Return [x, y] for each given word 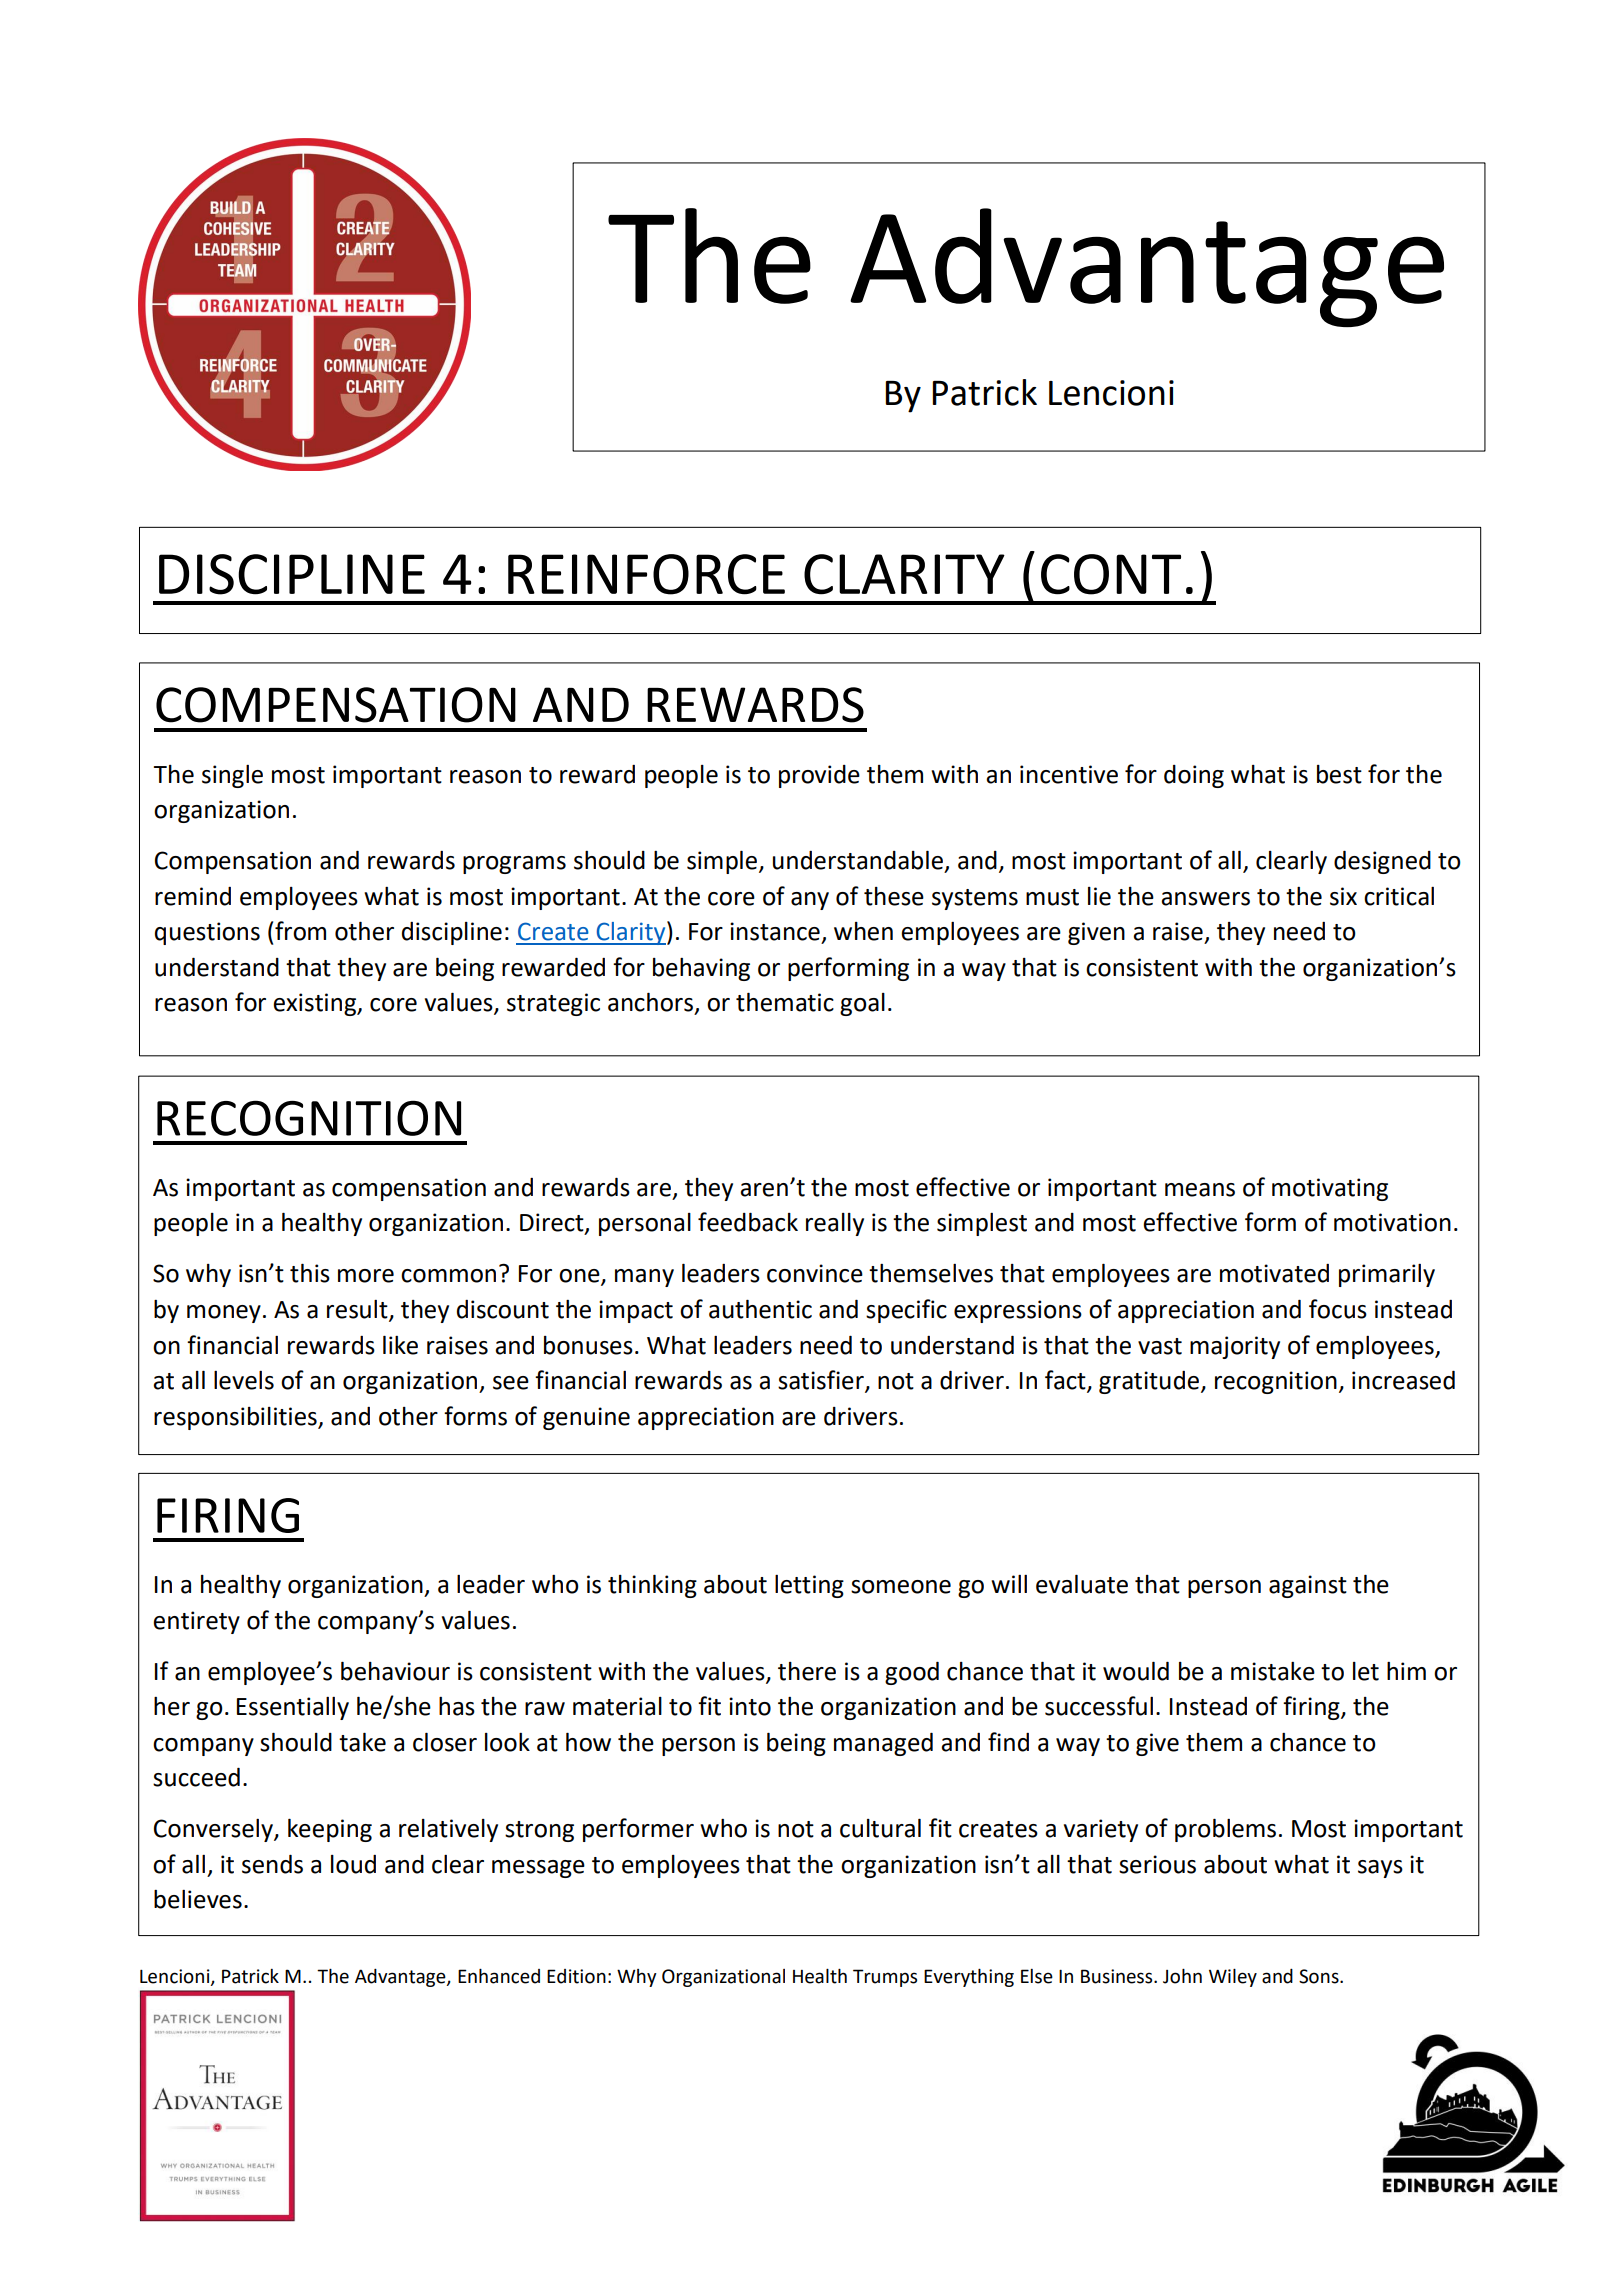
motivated [1274, 1273]
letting [809, 1586]
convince [815, 1273]
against [1308, 1586]
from [300, 931]
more [366, 1276]
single [232, 776]
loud [353, 1864]
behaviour [395, 1671]
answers [1205, 899]
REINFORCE [646, 574]
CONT [1111, 574]
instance [775, 931]
